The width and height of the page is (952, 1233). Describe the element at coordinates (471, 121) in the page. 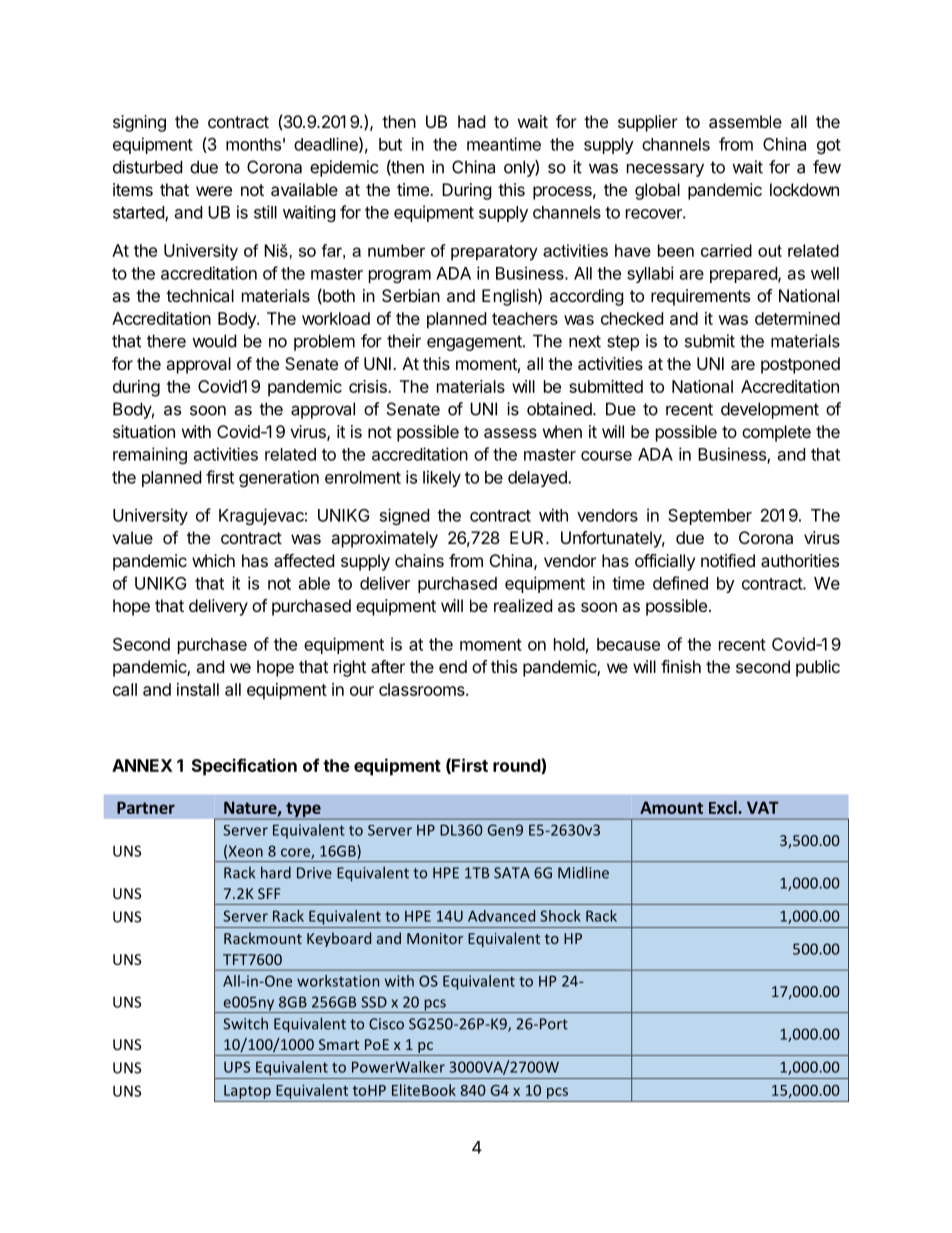

I see `had` at that location.
